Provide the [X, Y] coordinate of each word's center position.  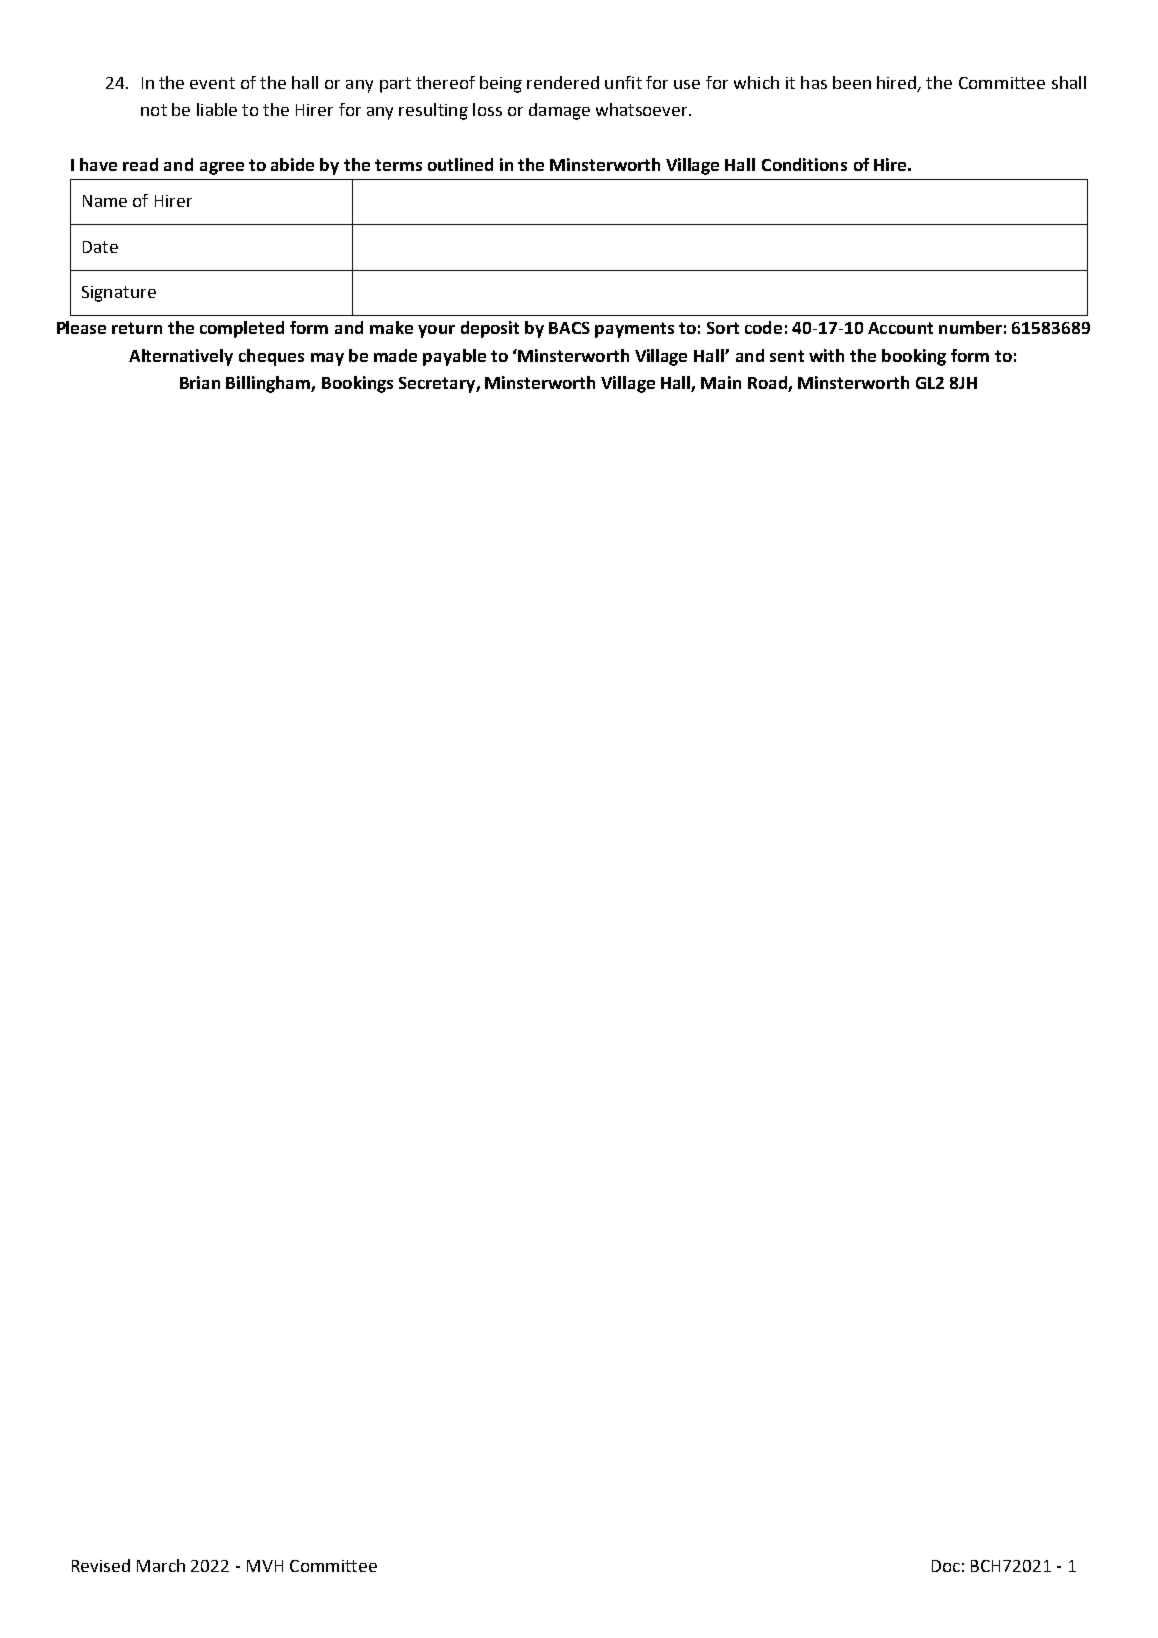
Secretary [438, 385]
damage [559, 111]
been [852, 82]
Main [721, 382]
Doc [946, 1566]
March [161, 1565]
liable [217, 109]
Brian [200, 382]
